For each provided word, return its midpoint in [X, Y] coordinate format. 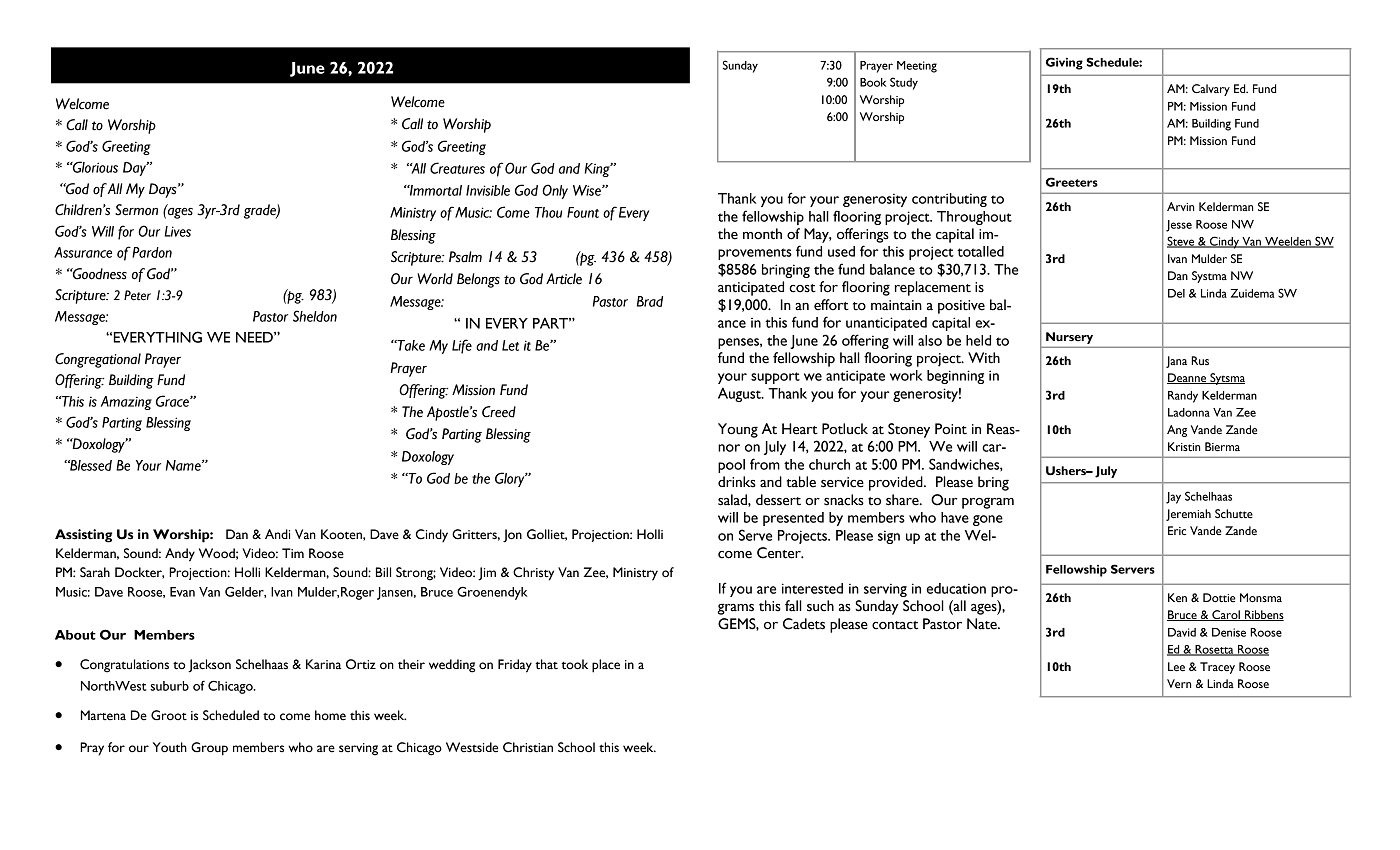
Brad [650, 301]
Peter [137, 295]
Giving [1064, 63]
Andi [277, 534]
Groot [169, 715]
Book [873, 82]
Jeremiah [1188, 515]
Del [1176, 293]
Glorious [94, 167]
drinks [737, 482]
